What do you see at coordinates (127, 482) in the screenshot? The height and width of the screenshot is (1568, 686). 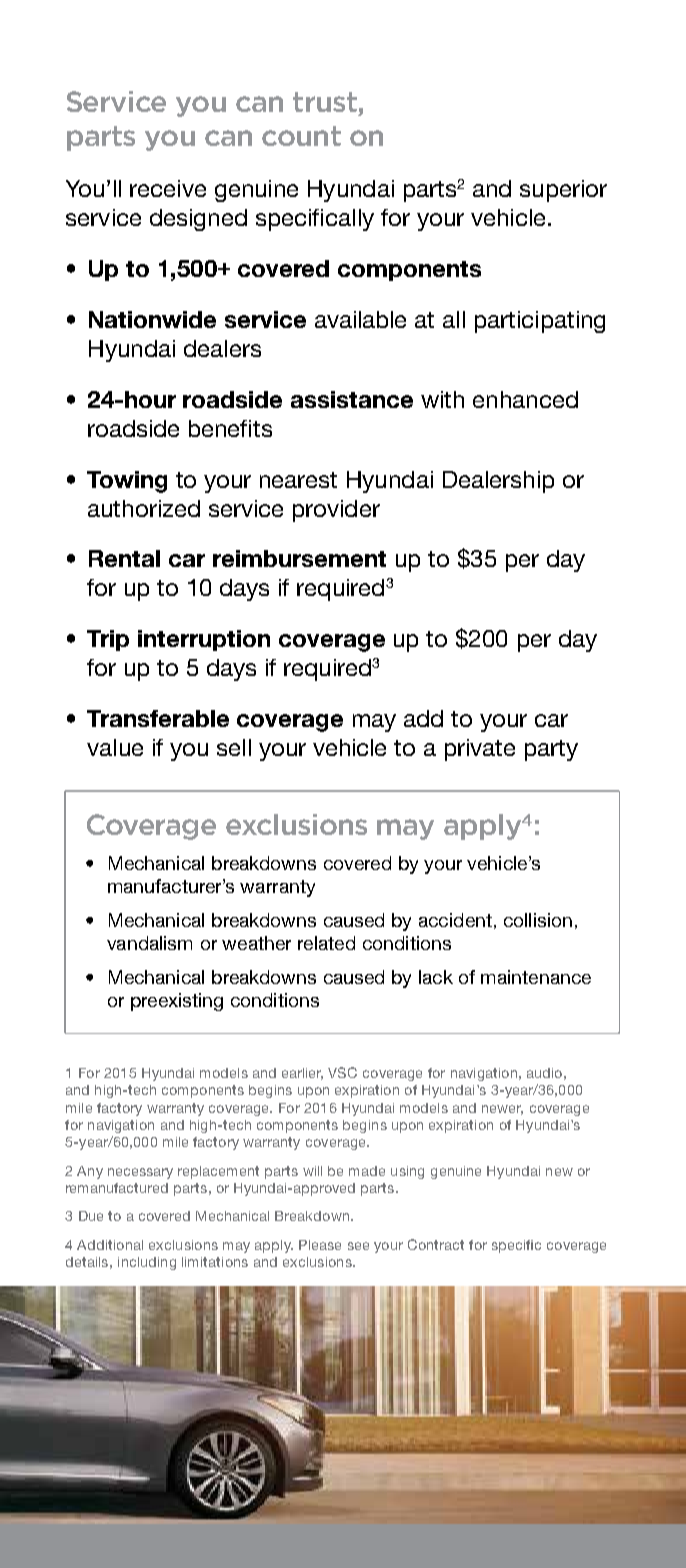 I see `Towing` at bounding box center [127, 482].
